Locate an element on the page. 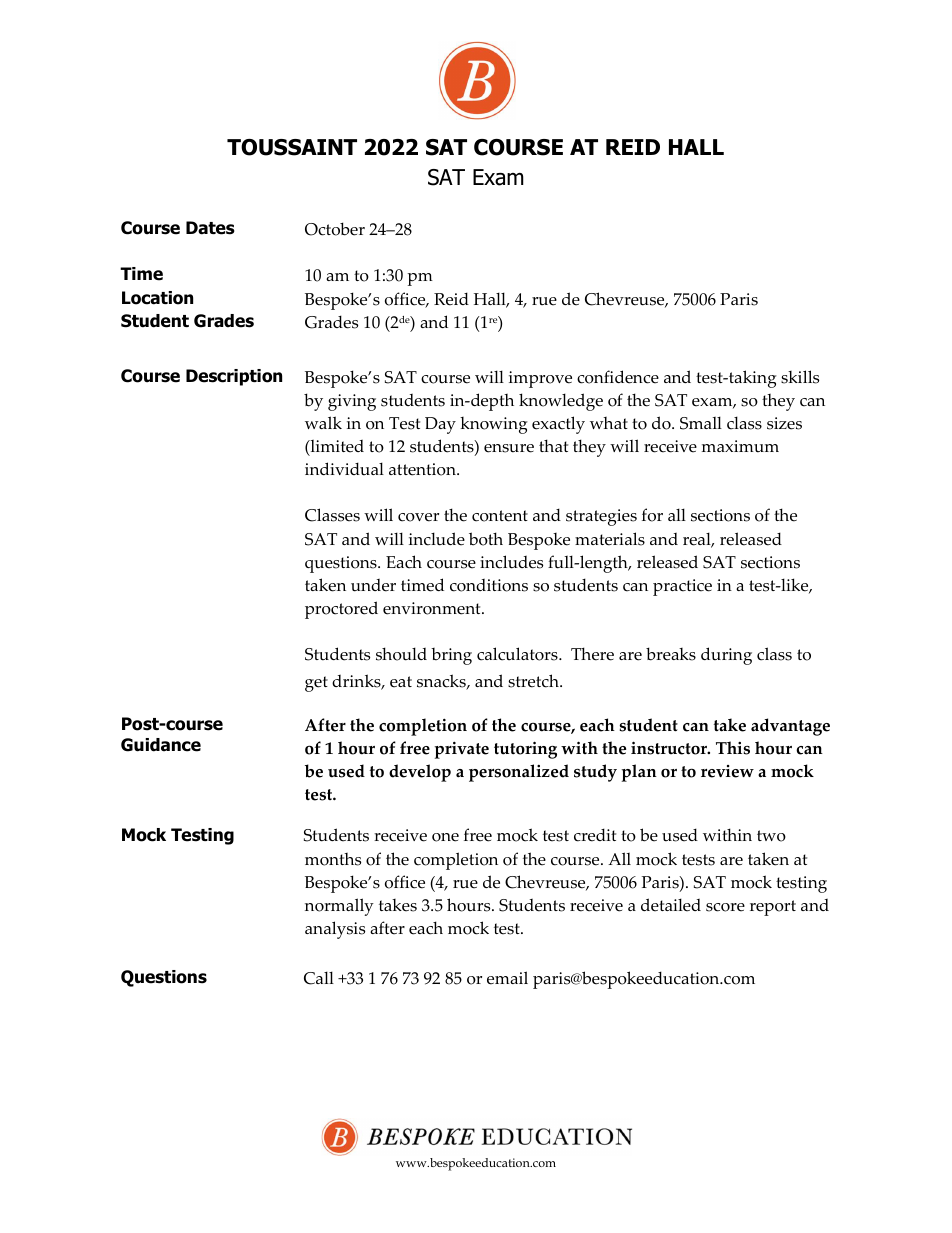  Call is located at coordinates (319, 978).
